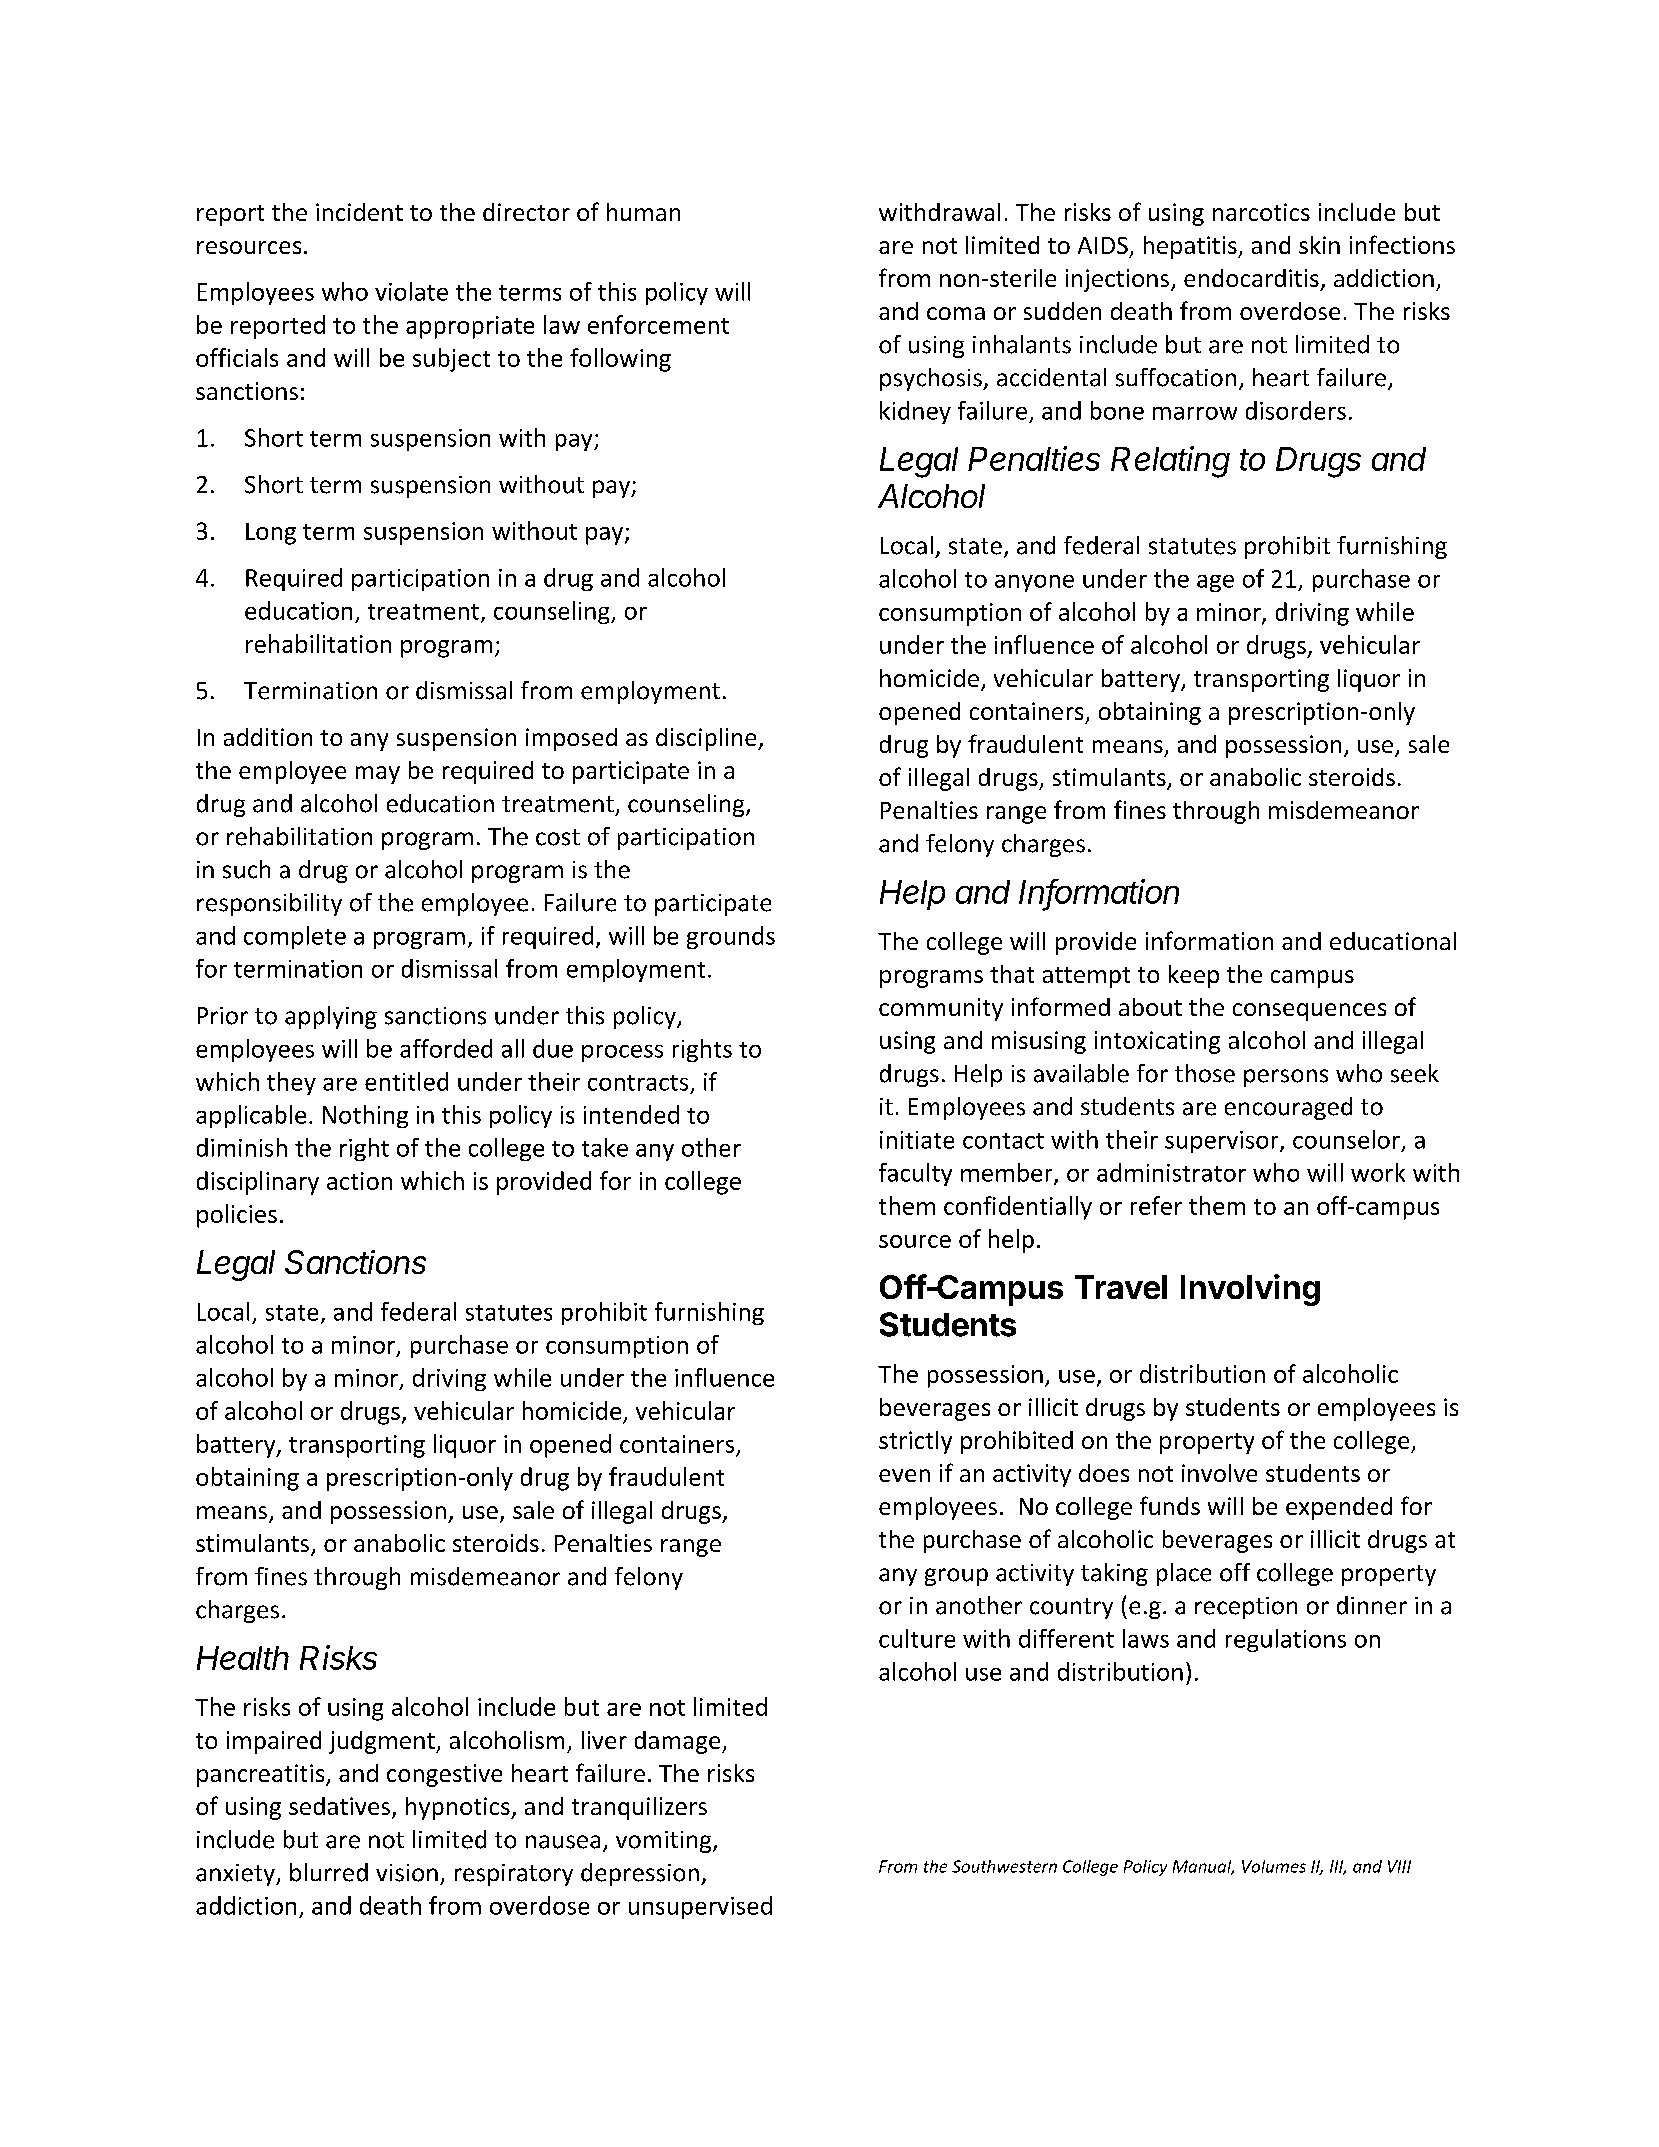  I want to click on discipline, so click(707, 739).
